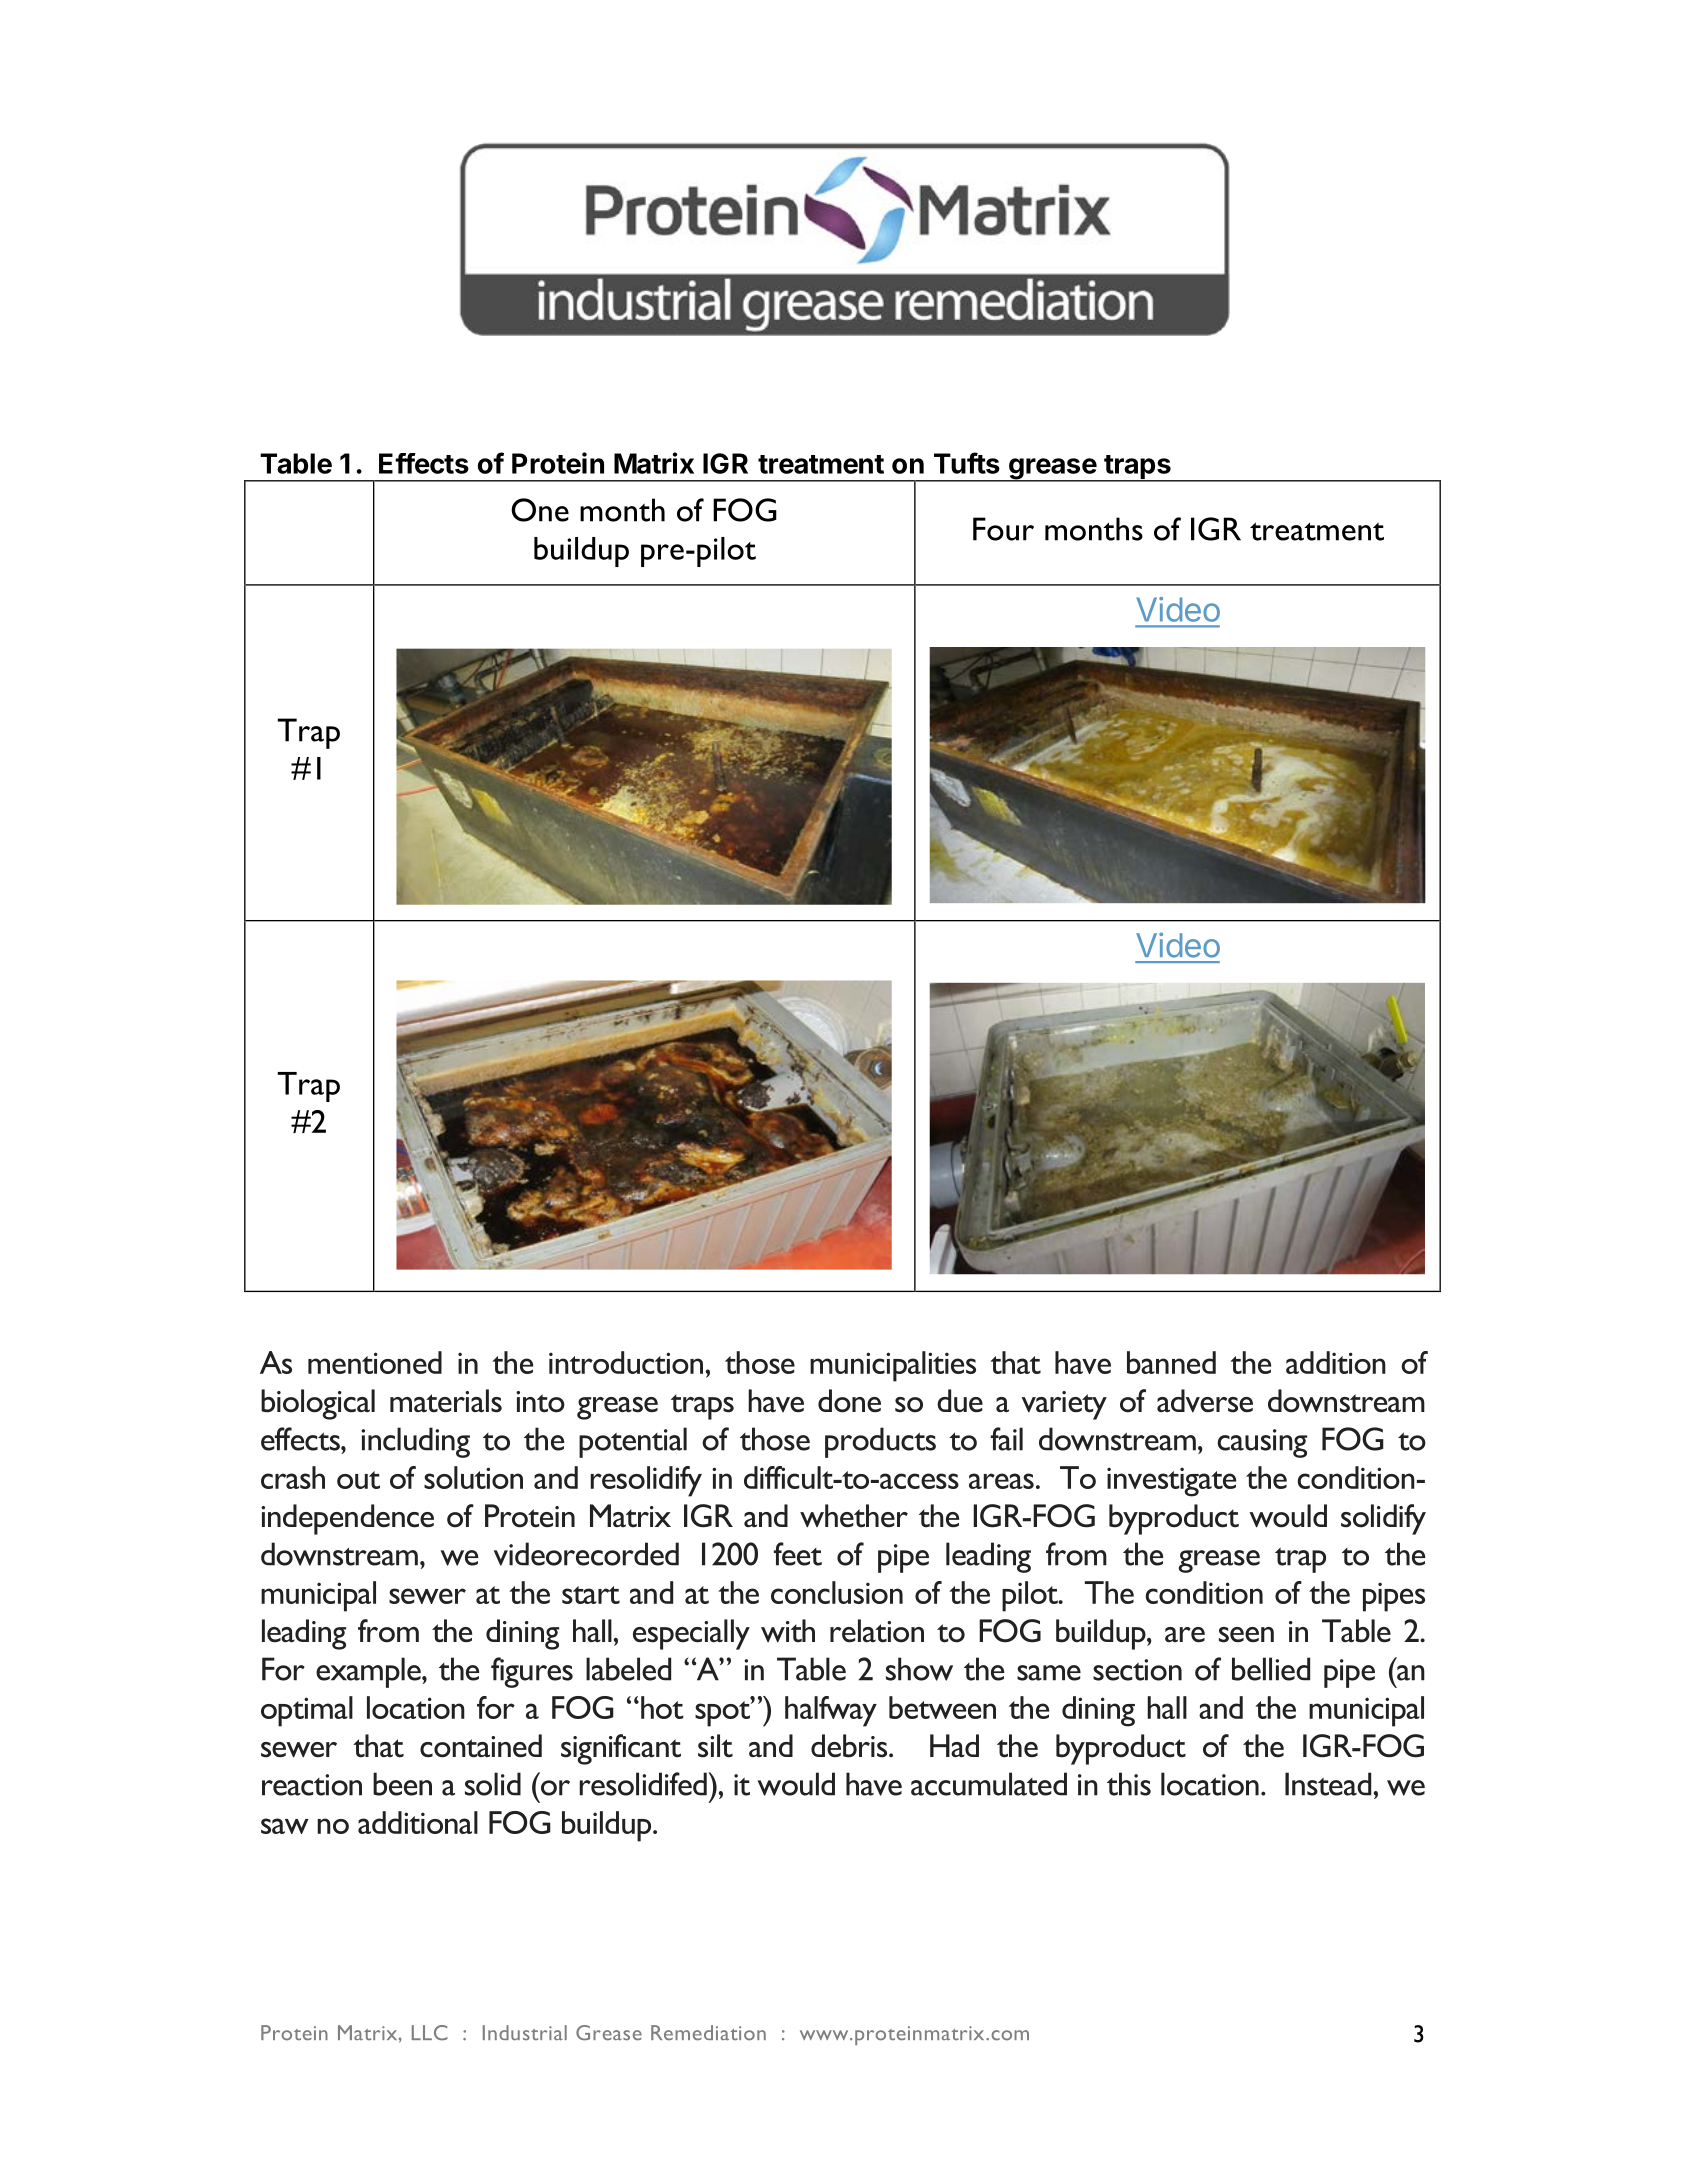 Image resolution: width=1685 pixels, height=2181 pixels. What do you see at coordinates (1246, 1635) in the page?
I see `seen` at bounding box center [1246, 1635].
